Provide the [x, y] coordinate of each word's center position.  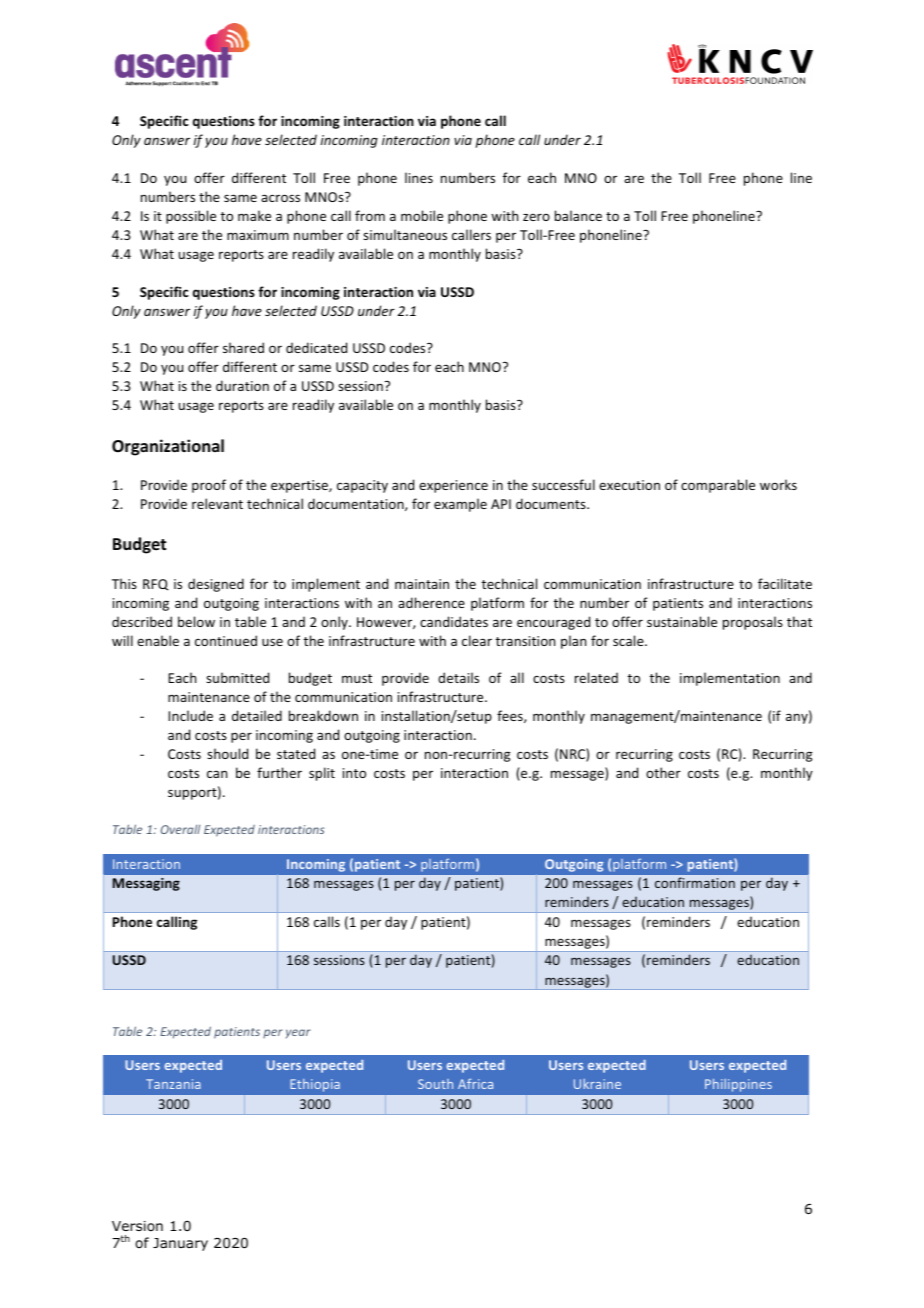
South [435, 1084]
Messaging [146, 884]
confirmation [695, 882]
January [180, 1244]
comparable [718, 486]
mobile [422, 215]
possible [191, 217]
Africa [475, 1083]
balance [578, 215]
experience [453, 486]
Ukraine [597, 1084]
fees [511, 716]
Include [190, 715]
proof [209, 486]
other [663, 772]
